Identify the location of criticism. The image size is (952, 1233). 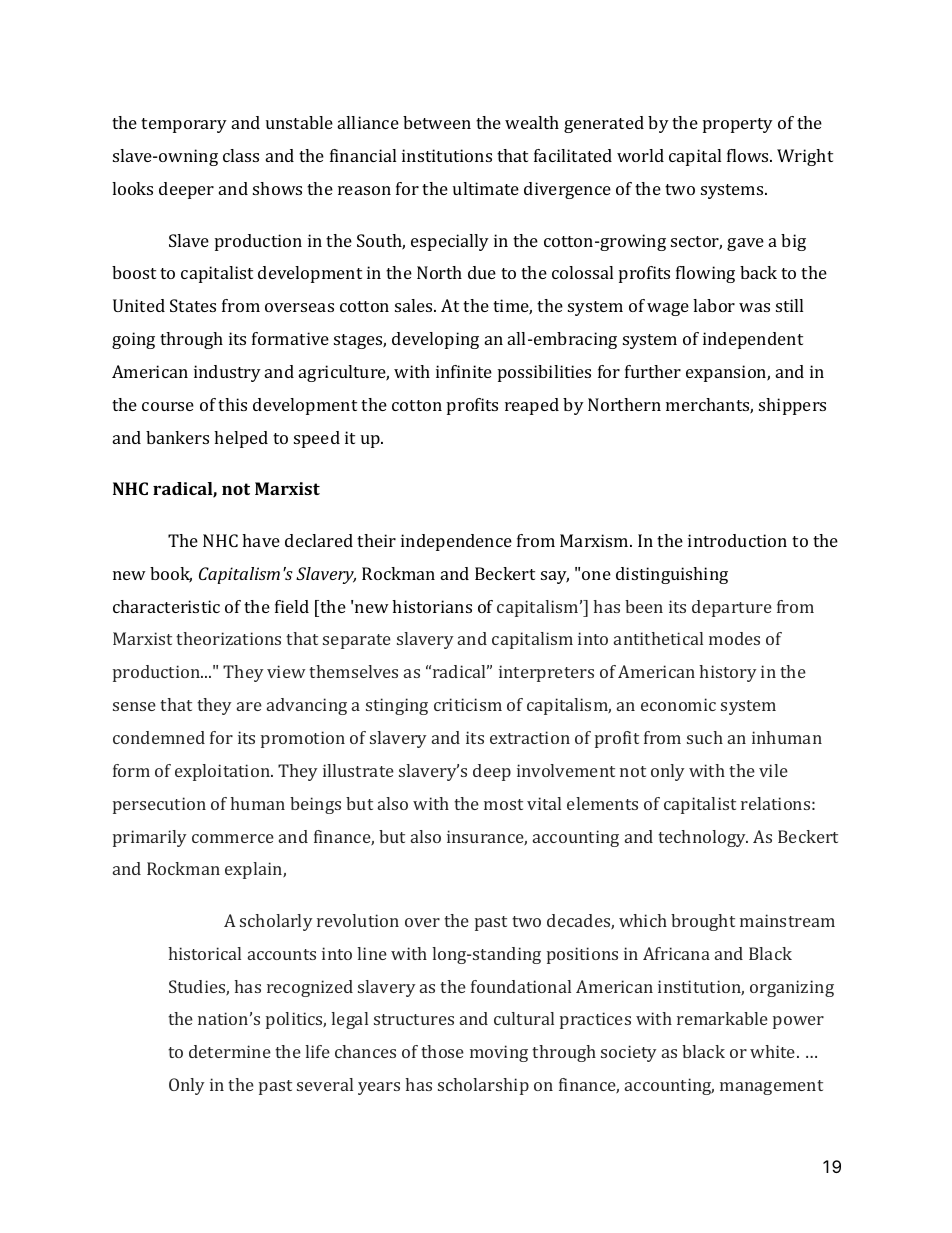
(468, 704).
